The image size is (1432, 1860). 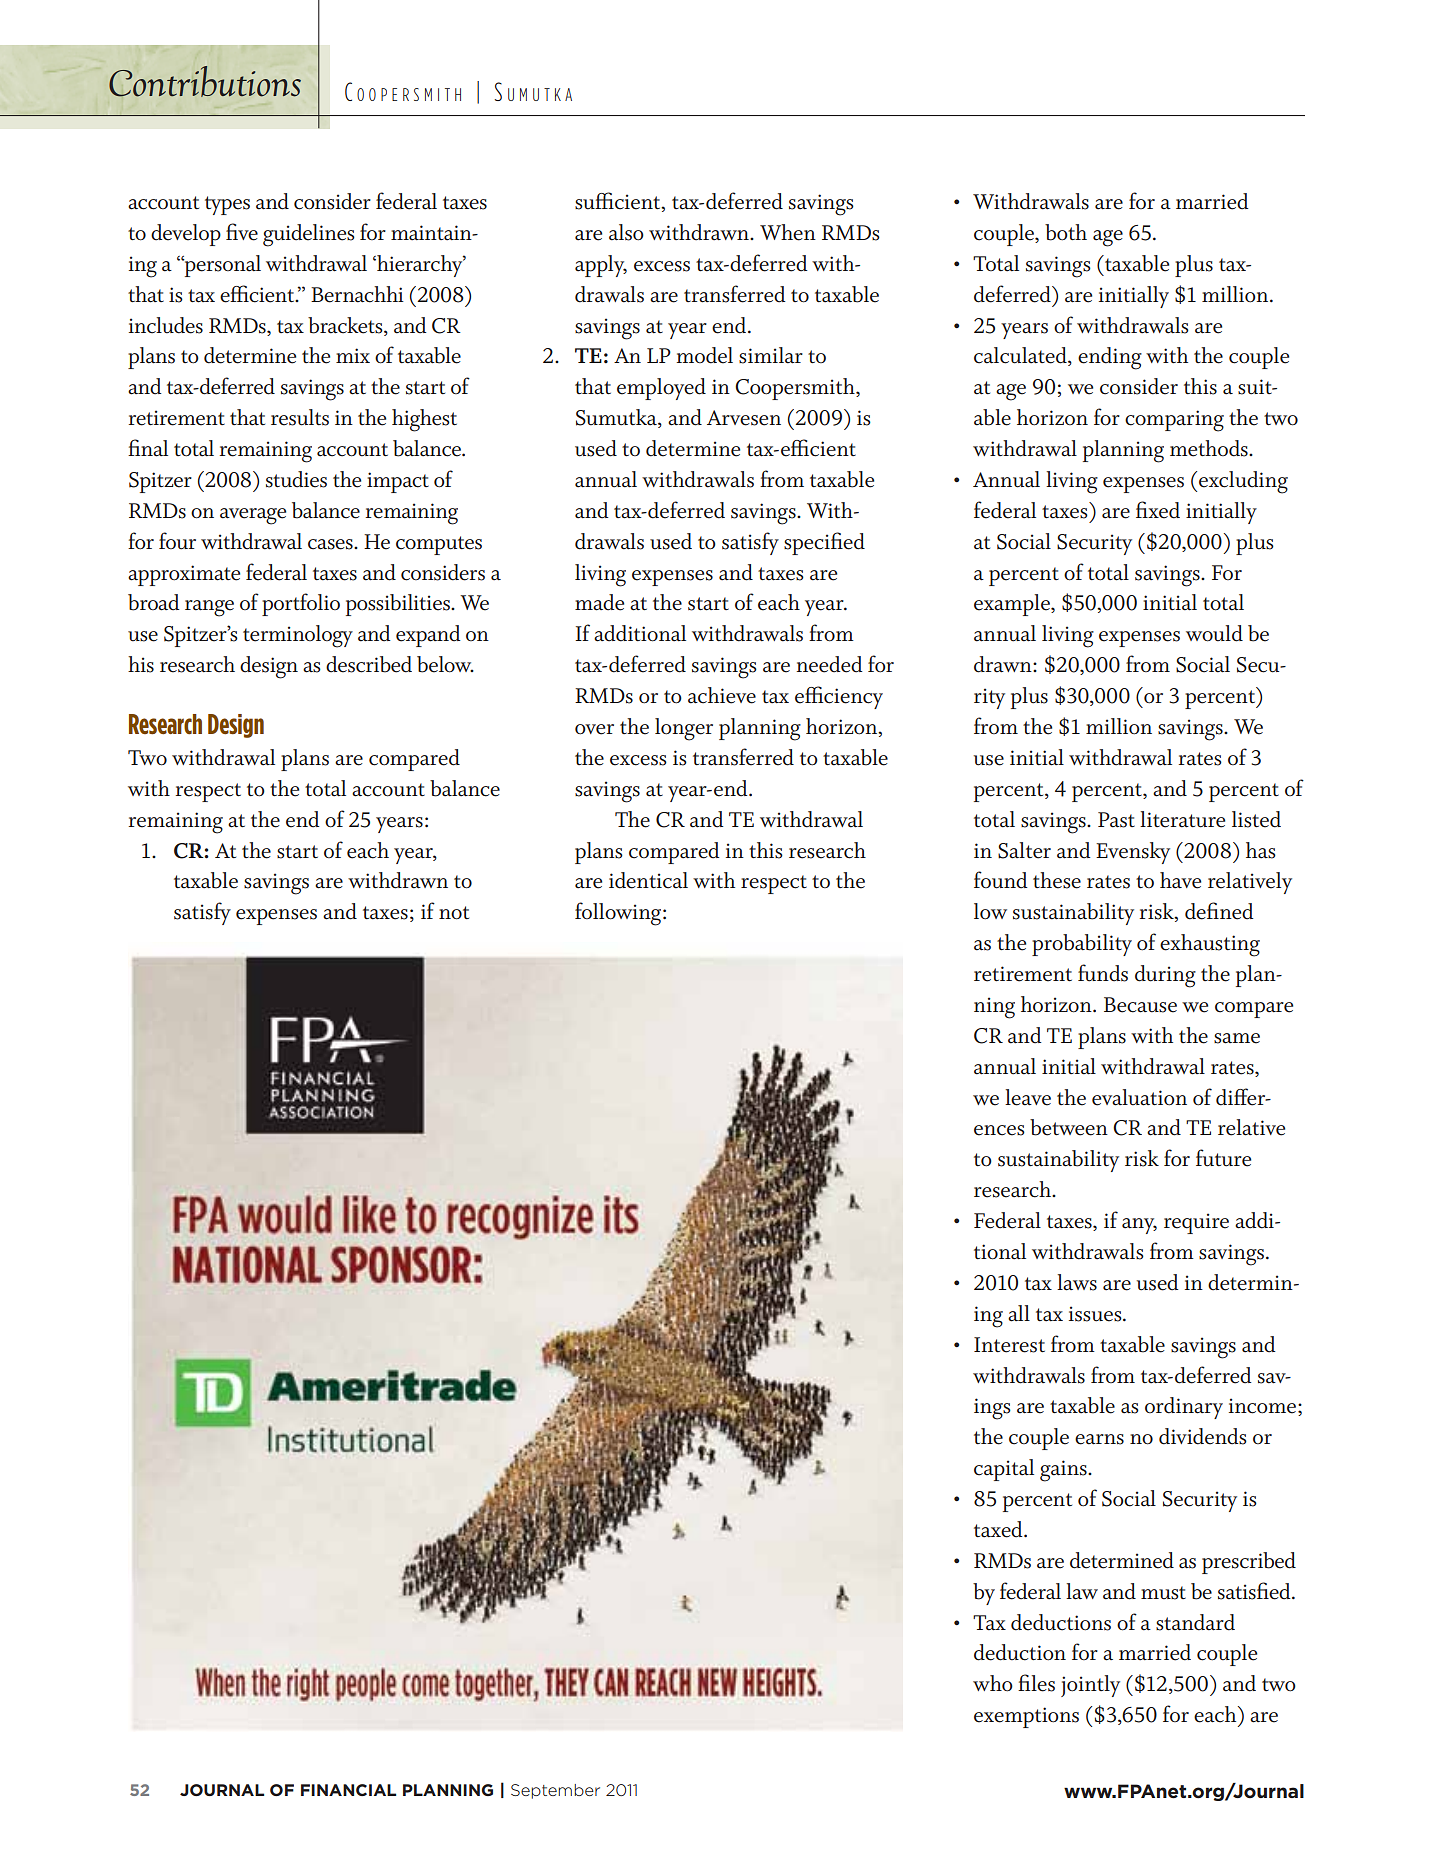 What do you see at coordinates (1066, 232) in the page?
I see `both` at bounding box center [1066, 232].
